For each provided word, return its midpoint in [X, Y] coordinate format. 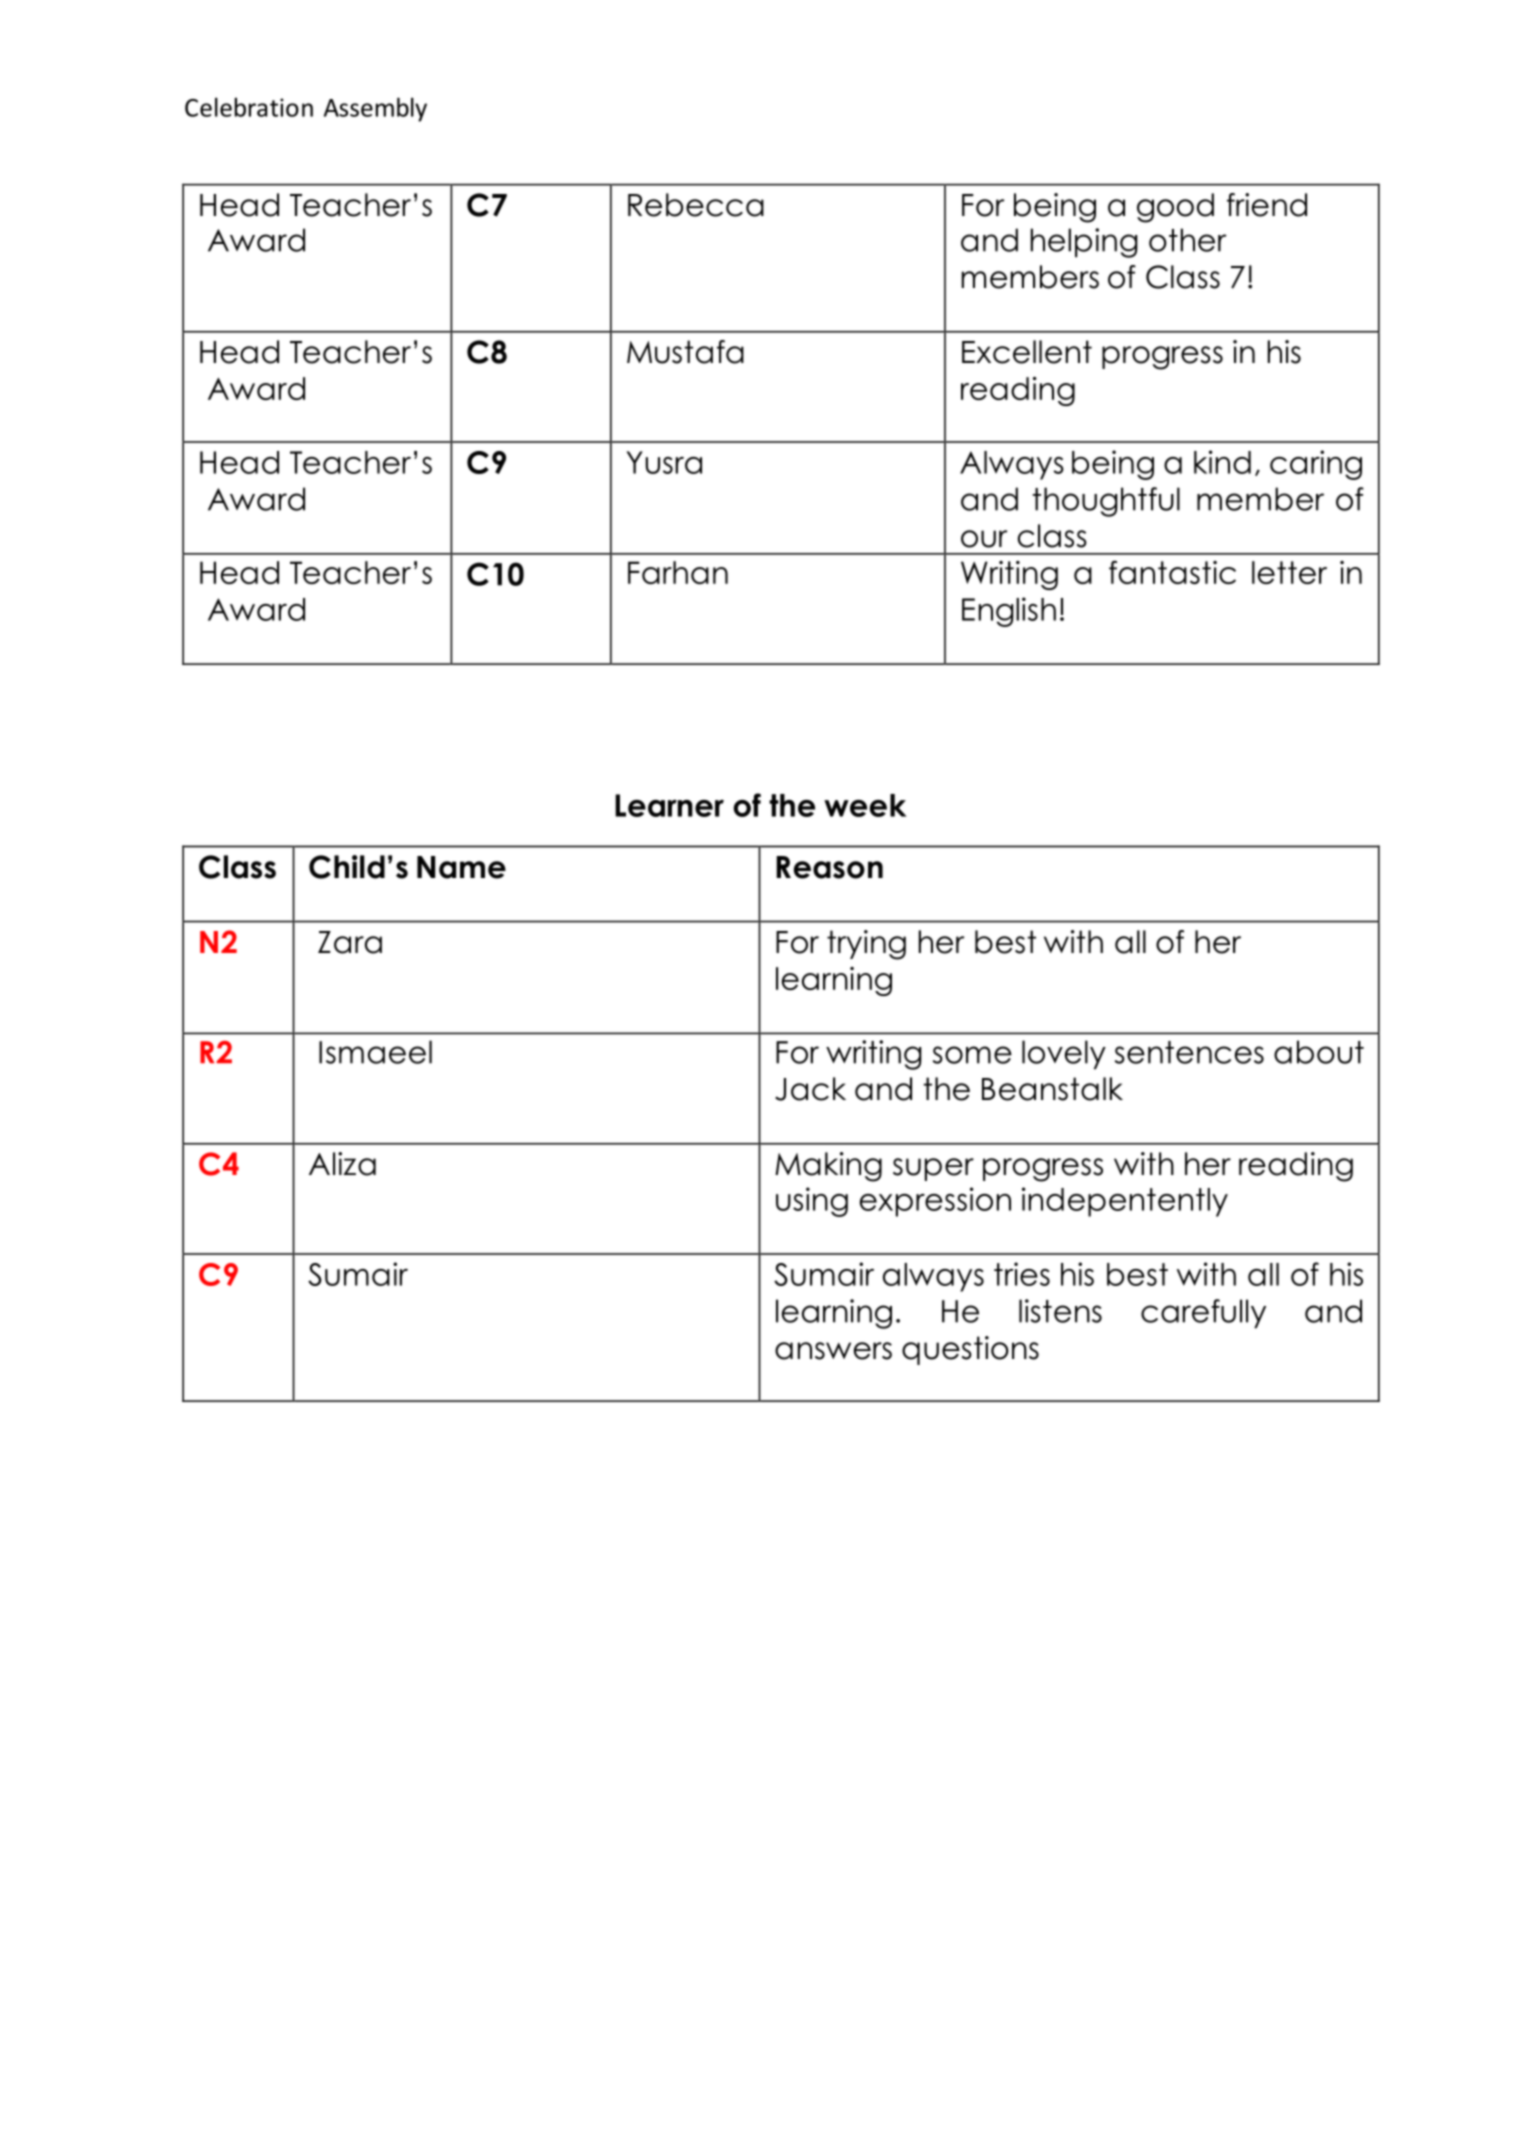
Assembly [375, 109]
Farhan [678, 572]
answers [833, 1351]
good [1175, 208]
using [812, 1202]
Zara [350, 942]
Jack [810, 1089]
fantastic [1172, 572]
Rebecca [696, 205]
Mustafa [685, 352]
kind [1222, 462]
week [865, 805]
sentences [1189, 1052]
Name [461, 867]
